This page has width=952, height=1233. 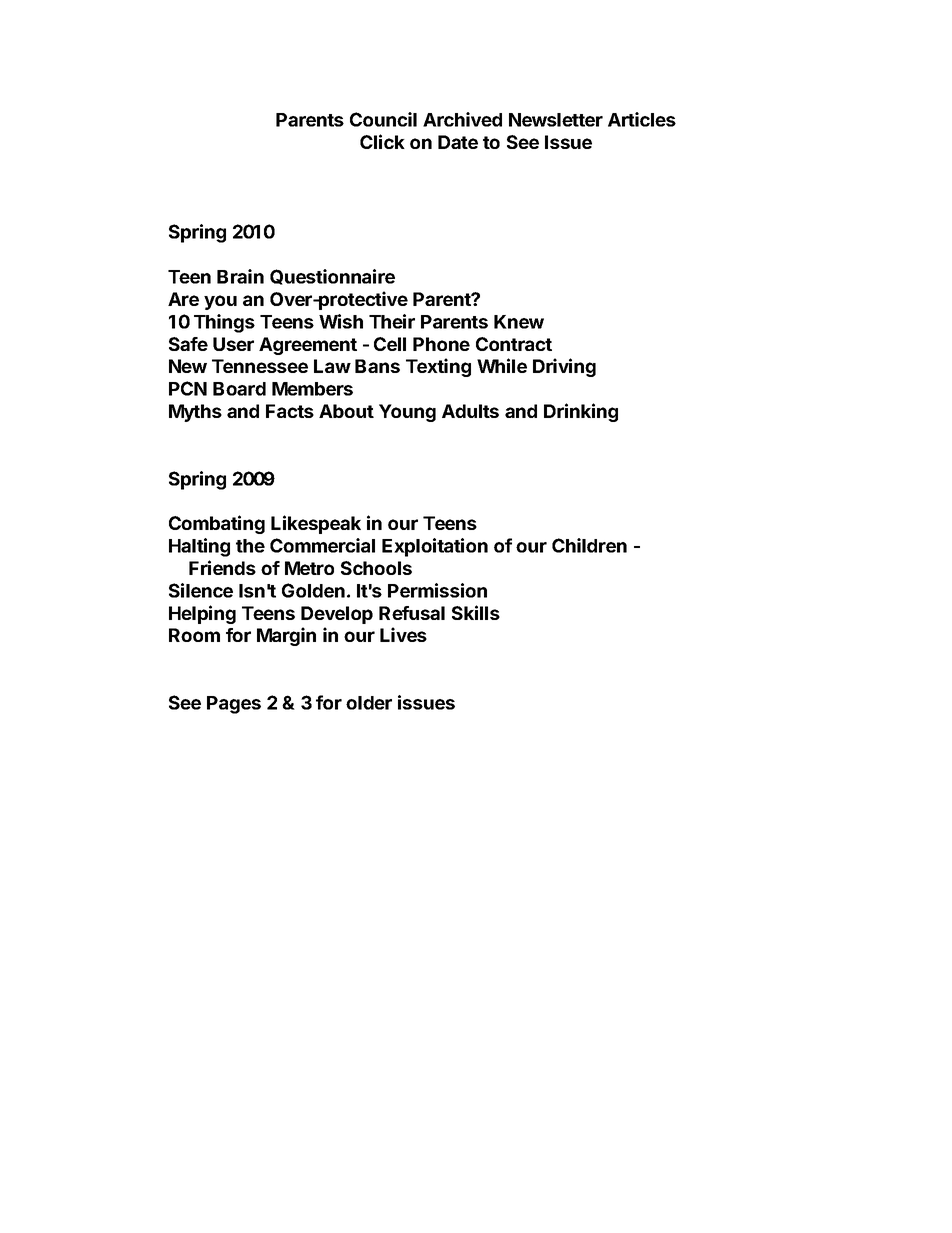 What do you see at coordinates (260, 366) in the page?
I see `Tennessee` at bounding box center [260, 366].
